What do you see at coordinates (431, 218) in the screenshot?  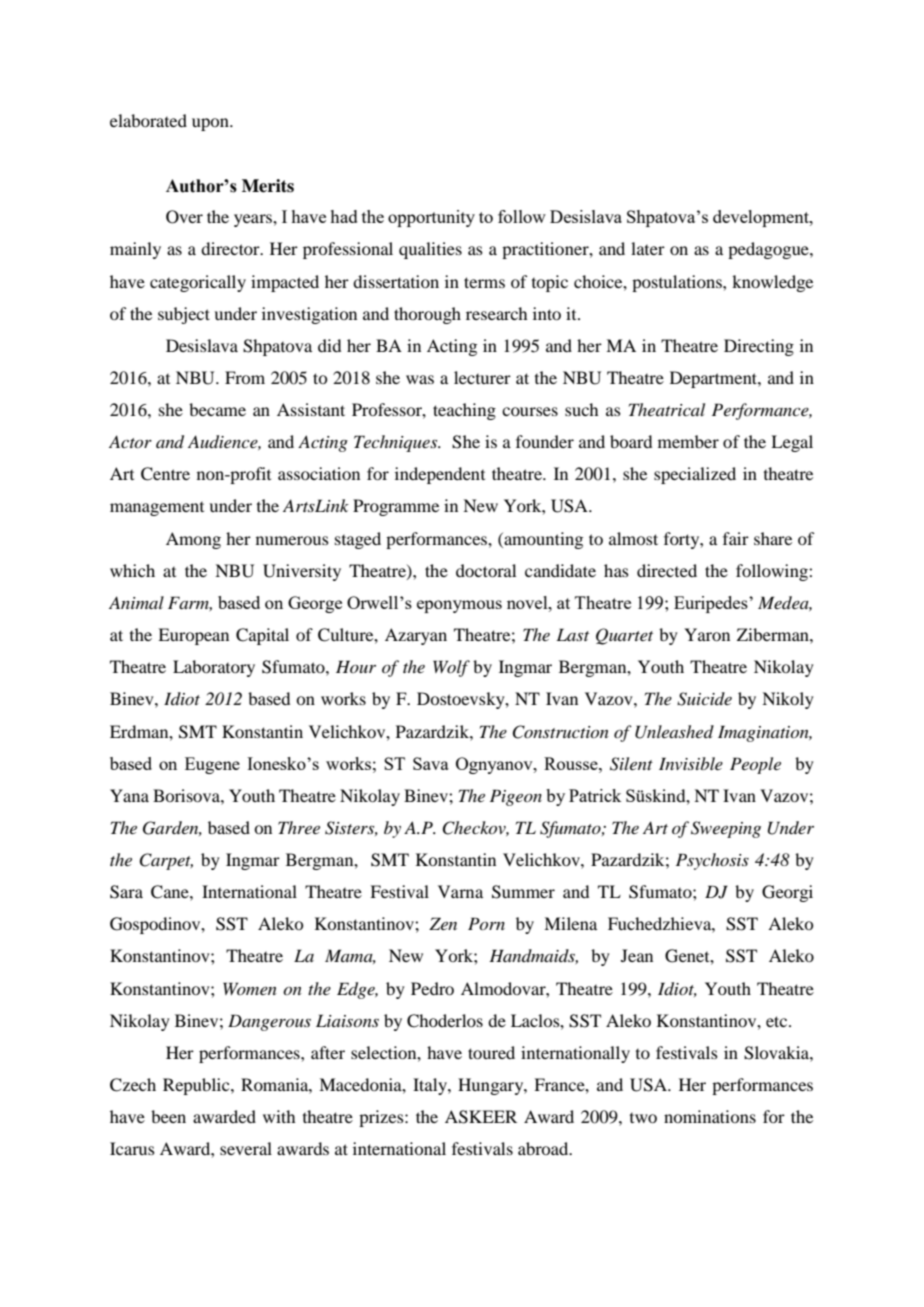 I see `opportunity` at bounding box center [431, 218].
